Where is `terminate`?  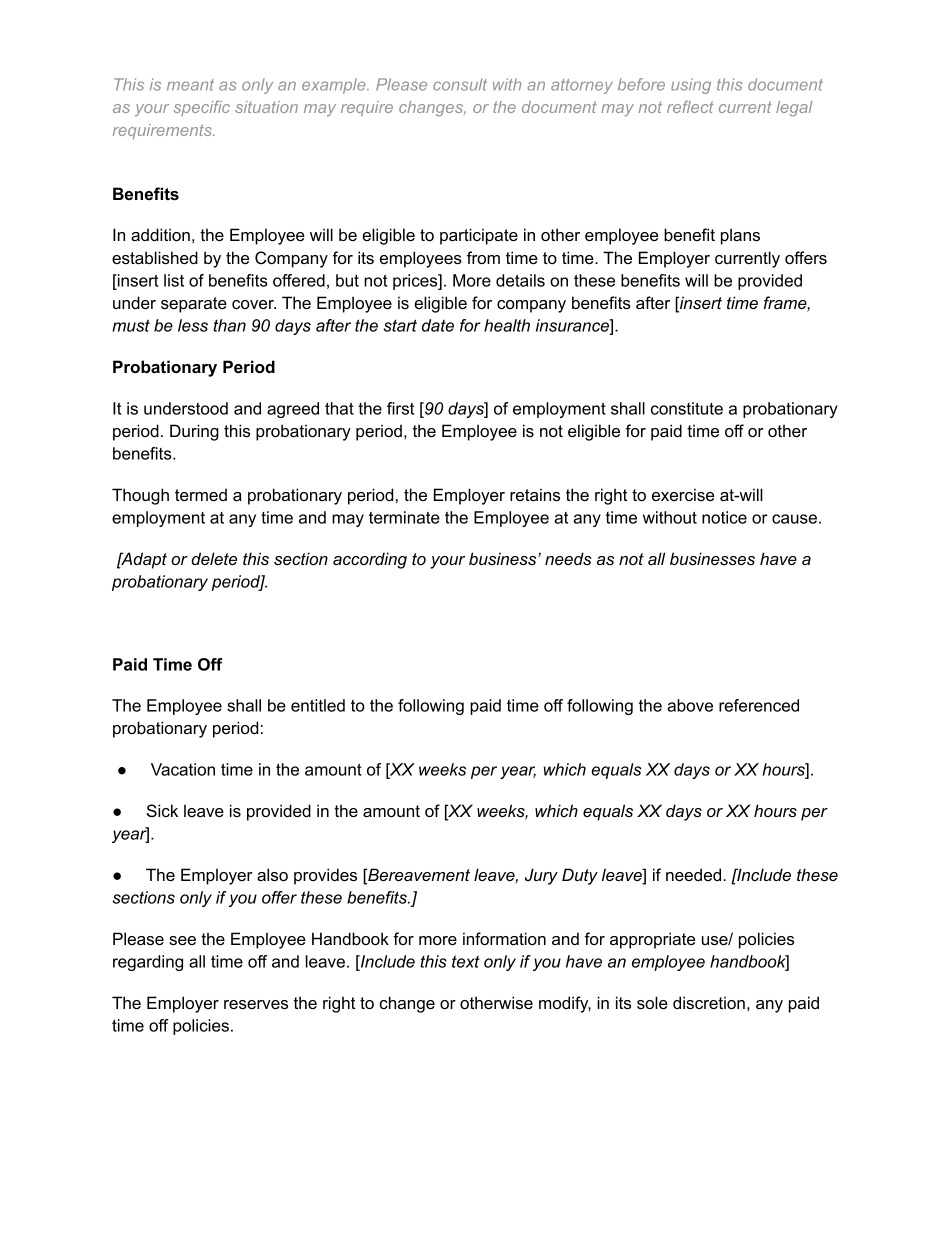 terminate is located at coordinates (404, 517).
